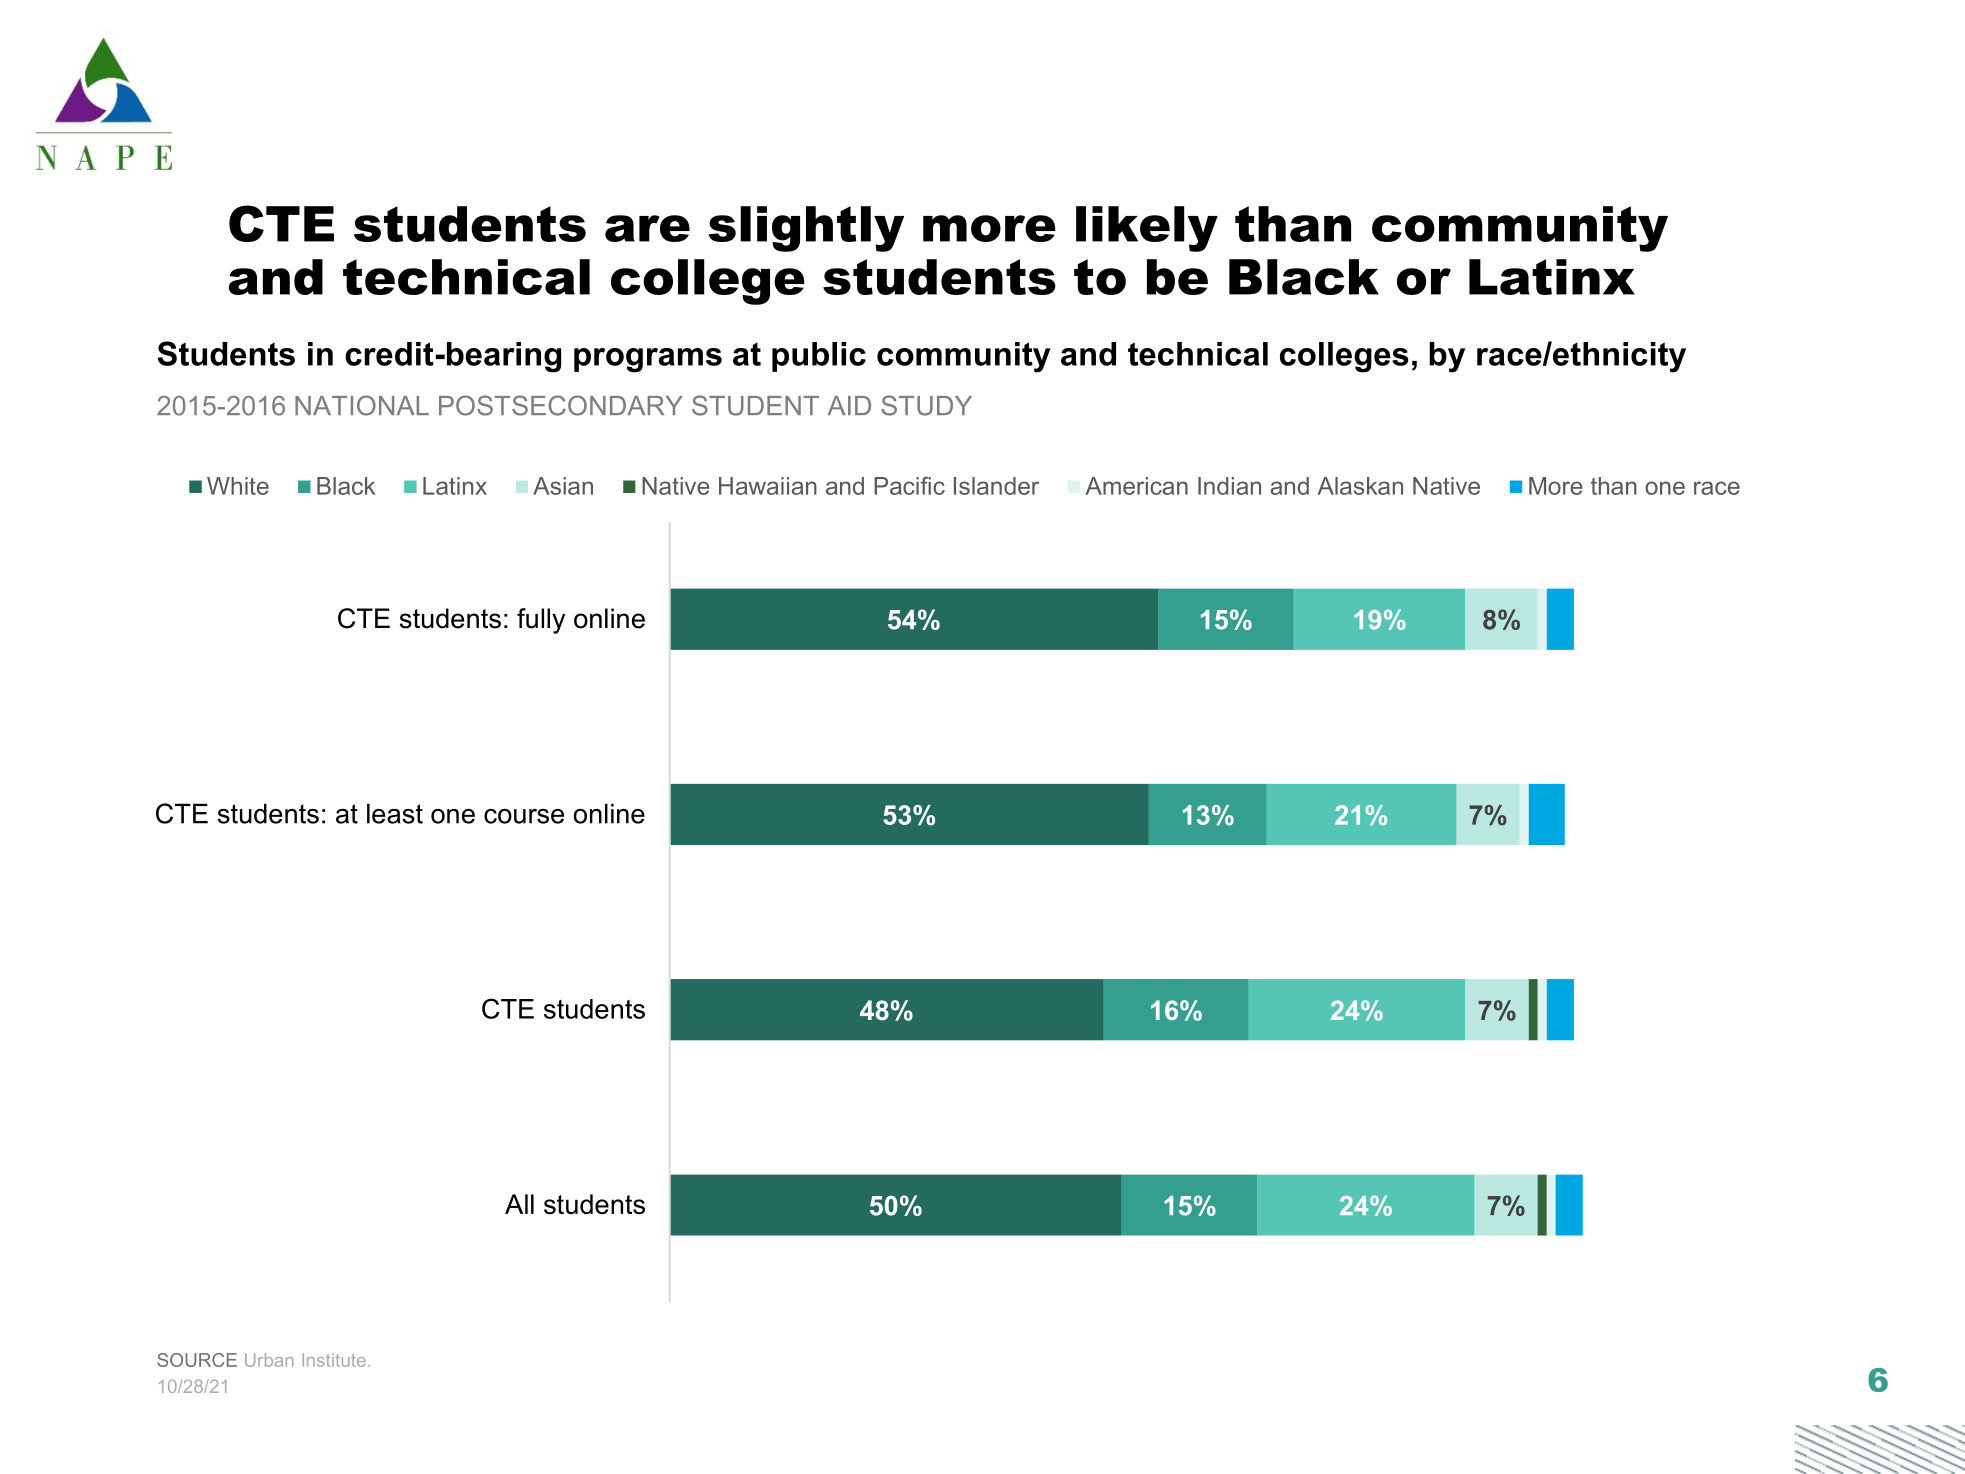 The image size is (1965, 1474). What do you see at coordinates (238, 486) in the screenshot?
I see `White` at bounding box center [238, 486].
